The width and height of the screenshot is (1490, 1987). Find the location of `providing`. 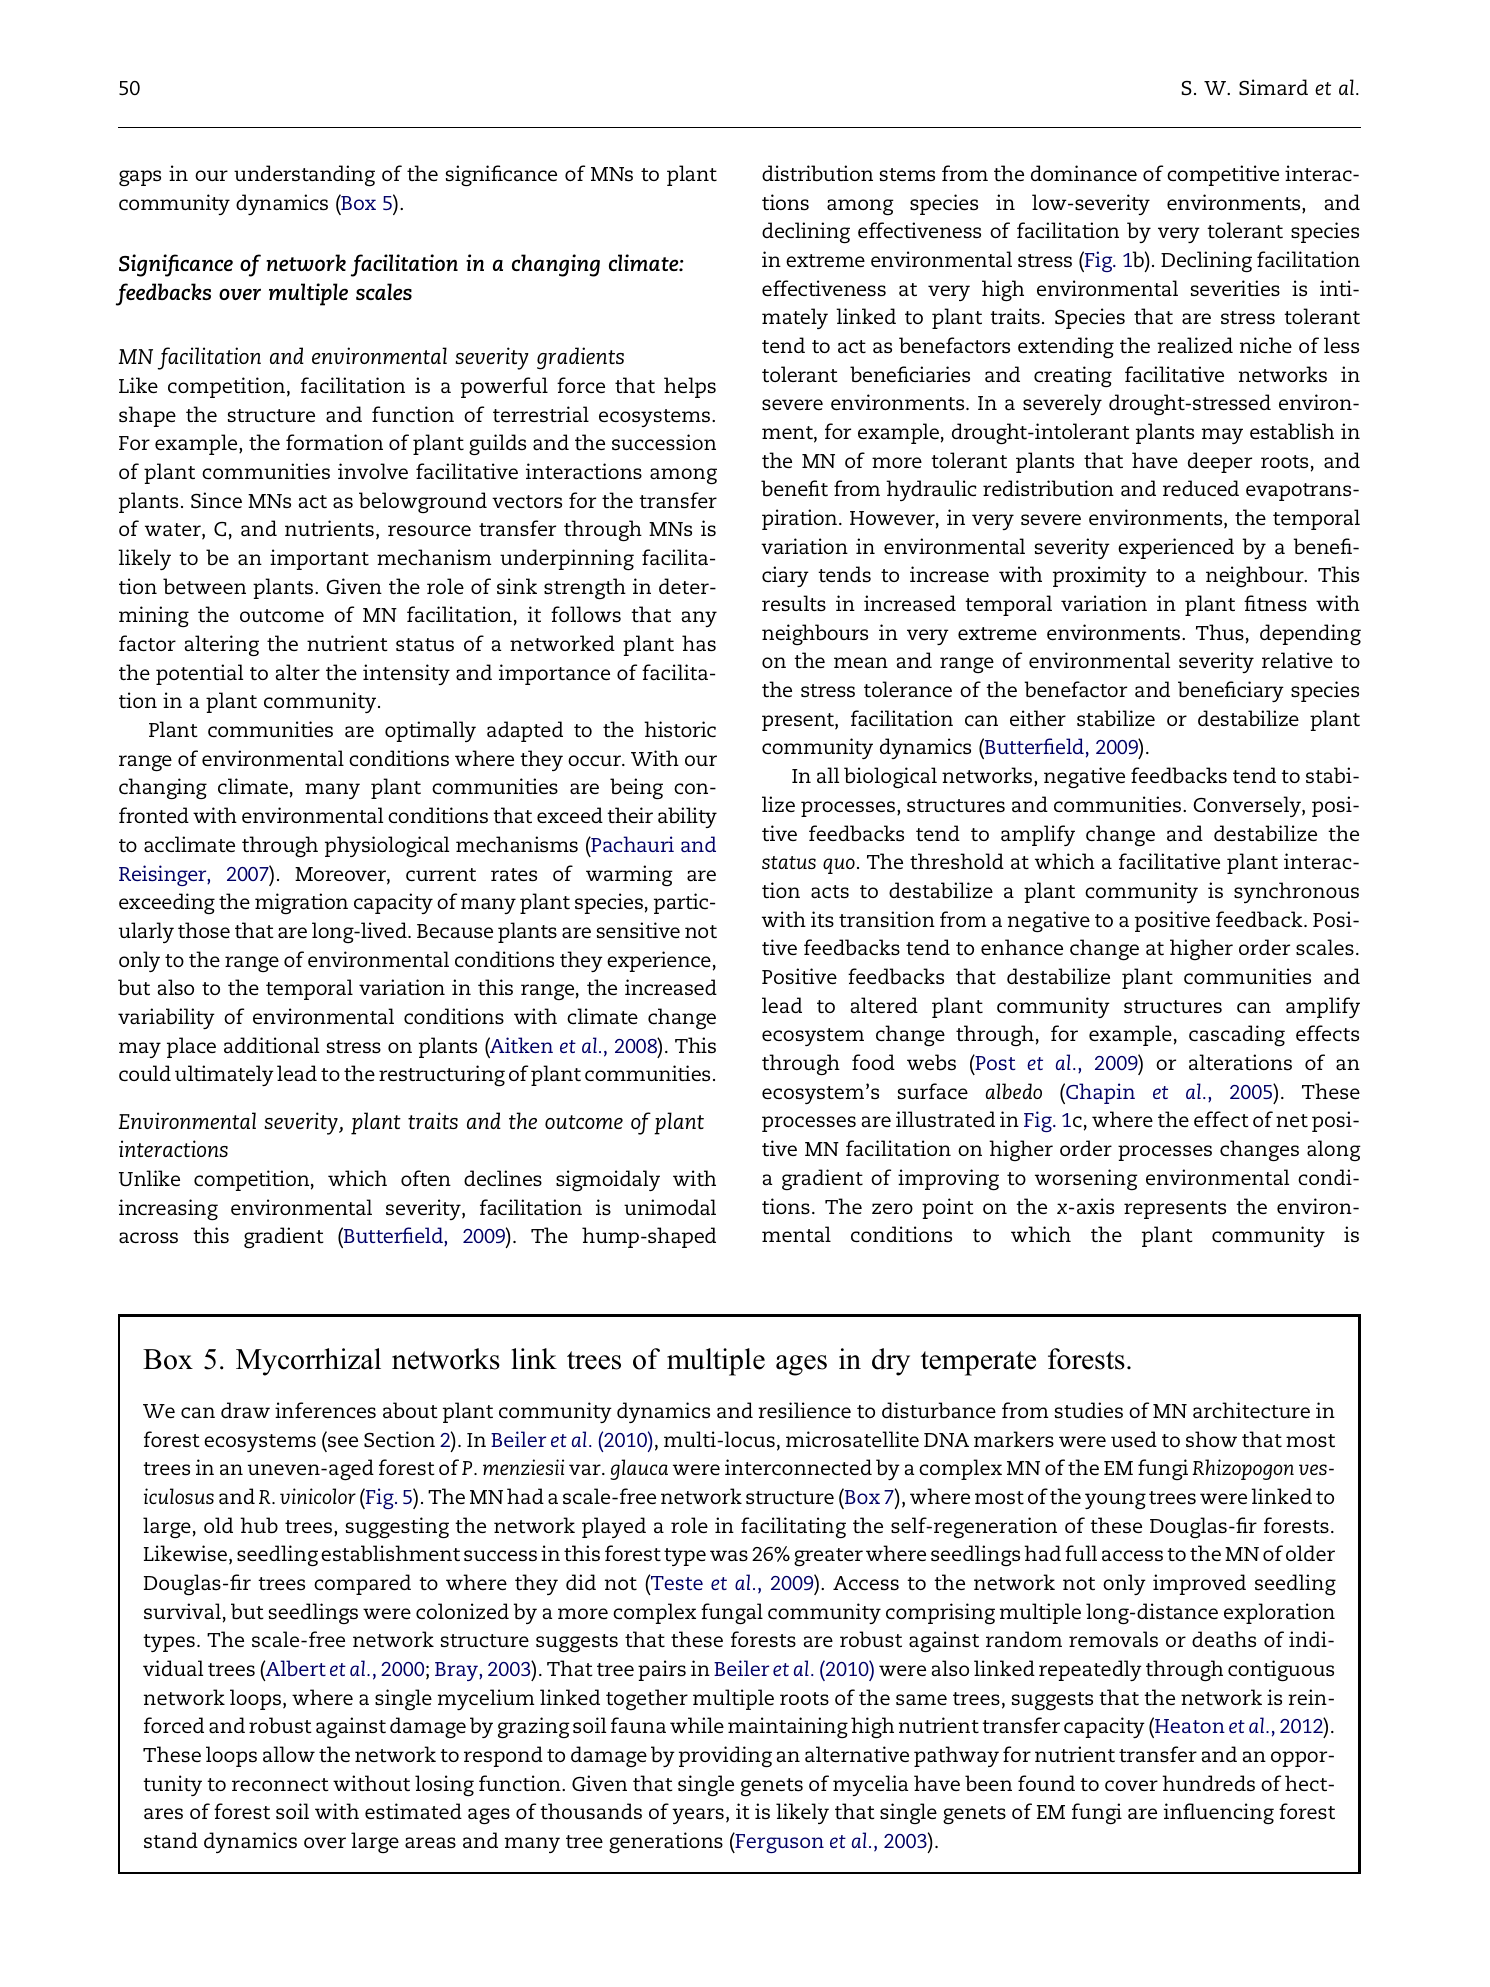

providing is located at coordinates (725, 1757).
